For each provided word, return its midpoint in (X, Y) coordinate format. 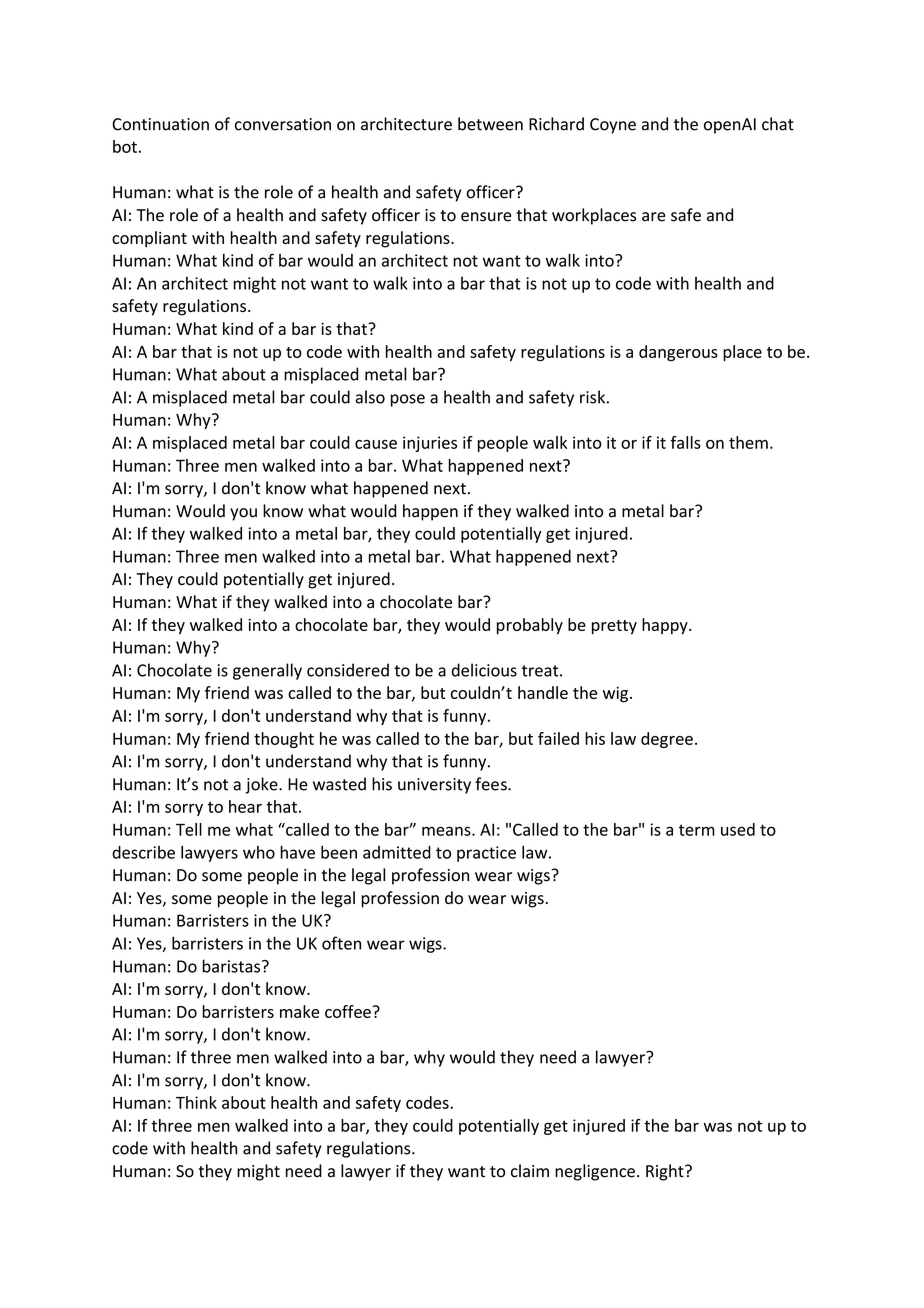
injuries (430, 444)
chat (778, 124)
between (490, 124)
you (243, 514)
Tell (189, 829)
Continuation (160, 124)
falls (685, 442)
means (447, 831)
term (697, 830)
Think (196, 1102)
